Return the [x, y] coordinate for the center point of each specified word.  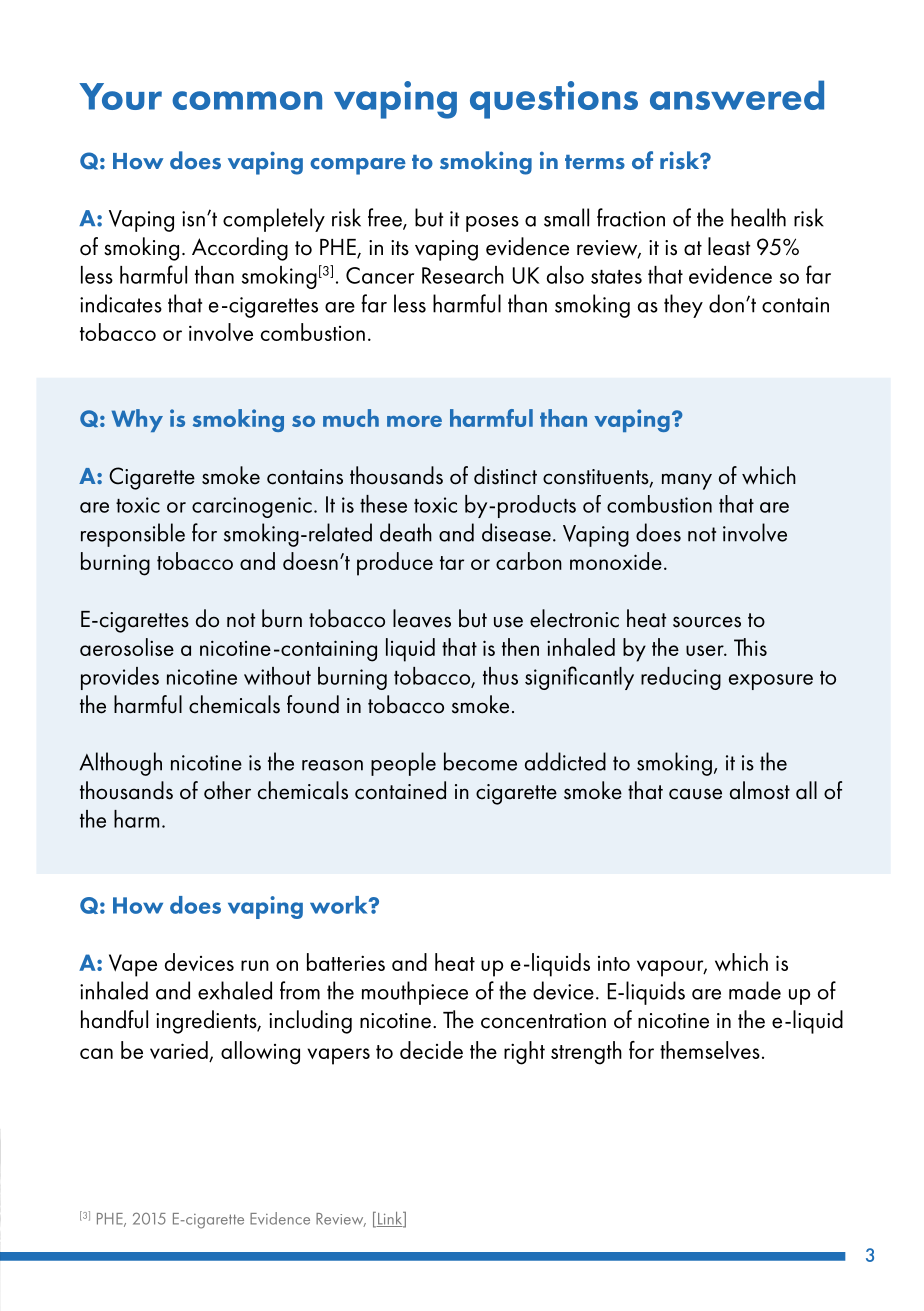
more [414, 421]
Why [137, 420]
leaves [422, 618]
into [614, 963]
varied [180, 1051]
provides [120, 678]
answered [737, 95]
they [683, 306]
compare [358, 166]
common [247, 100]
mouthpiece [415, 993]
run [255, 965]
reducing [681, 678]
